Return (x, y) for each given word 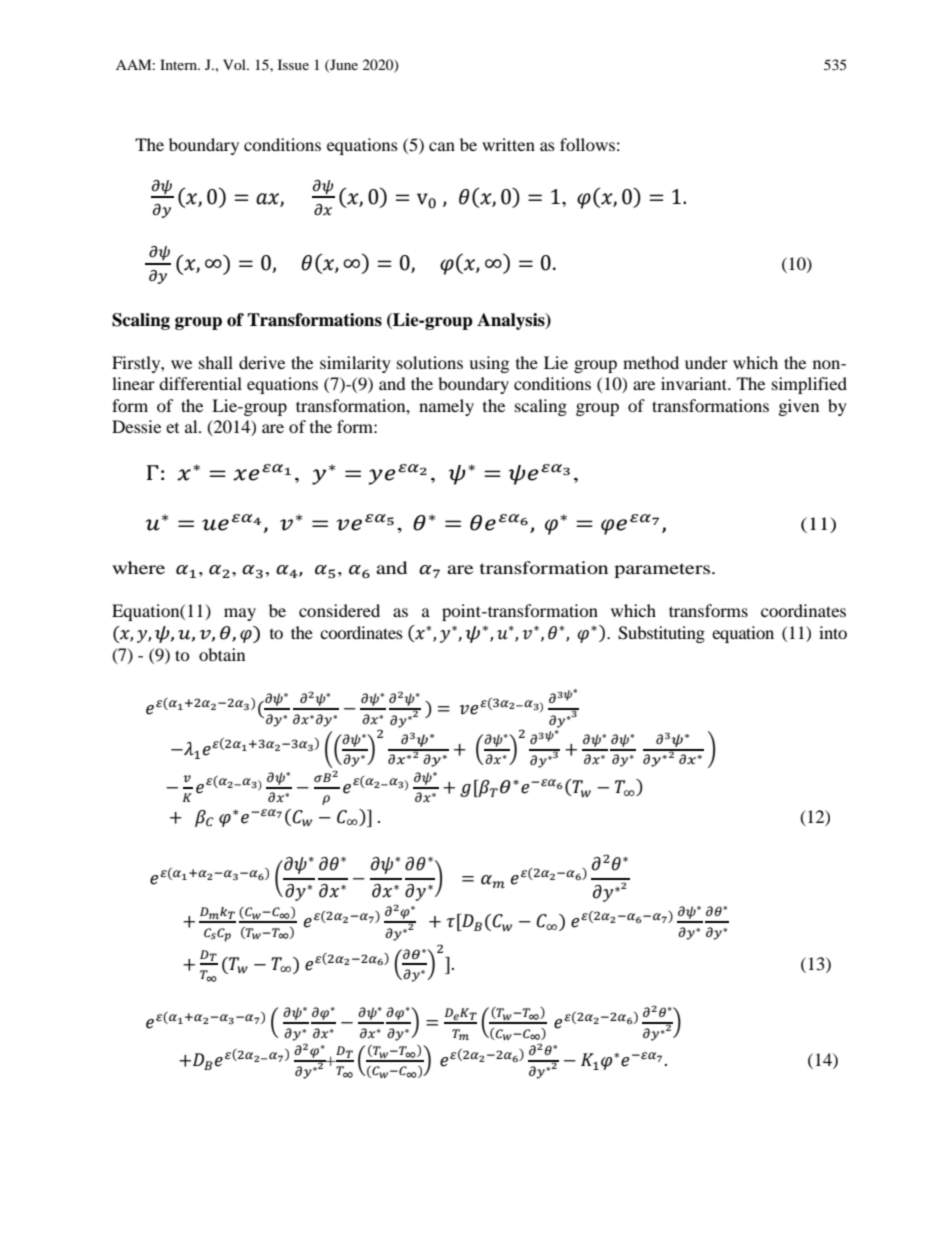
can (442, 146)
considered (339, 610)
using (489, 364)
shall (216, 362)
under (706, 362)
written (508, 144)
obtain (222, 654)
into (833, 632)
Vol (235, 64)
